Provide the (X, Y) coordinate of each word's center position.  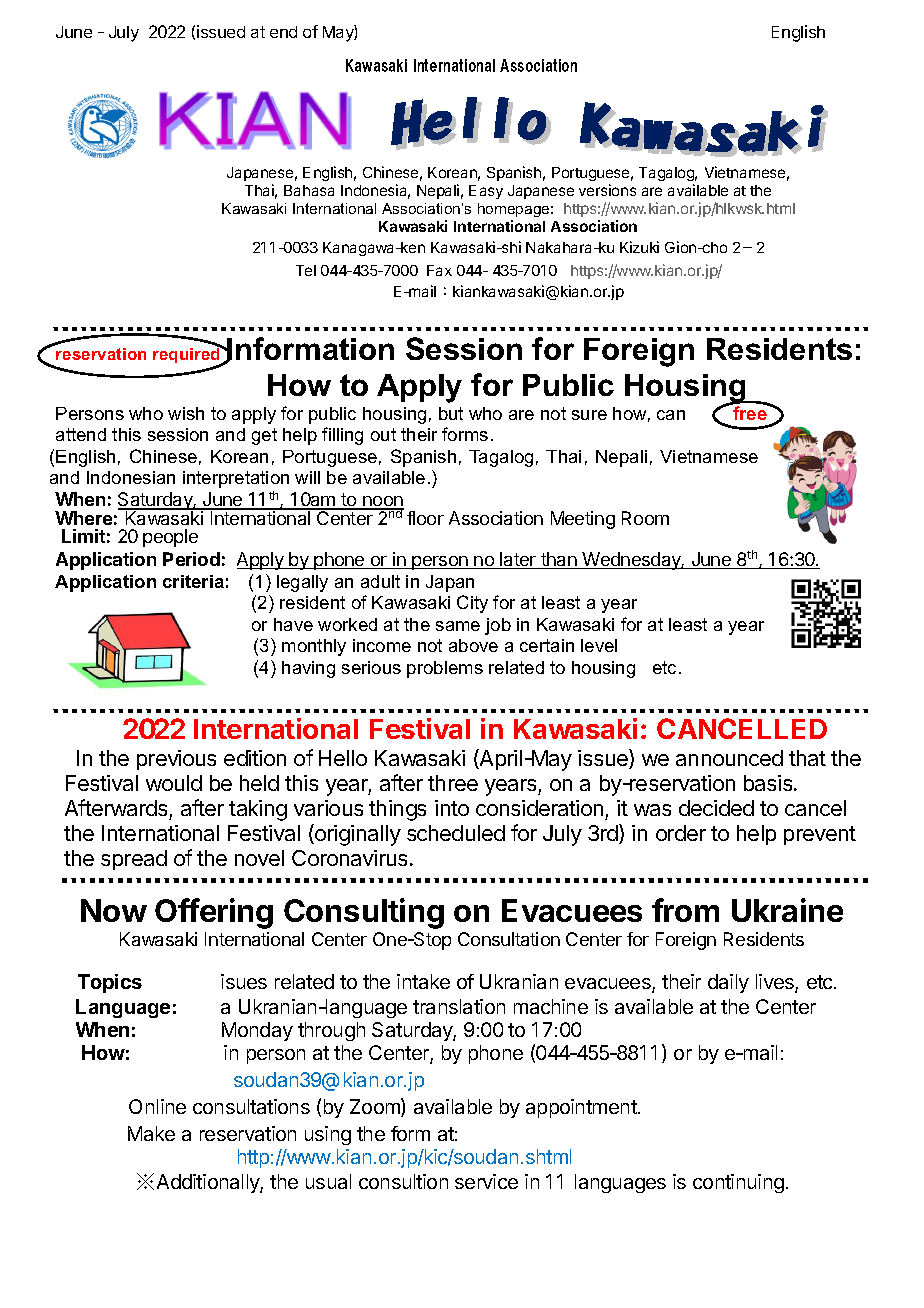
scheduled (456, 833)
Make (151, 1133)
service (486, 1181)
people (170, 538)
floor (425, 518)
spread (134, 860)
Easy (486, 192)
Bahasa (309, 190)
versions (607, 190)
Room (645, 518)
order (681, 833)
